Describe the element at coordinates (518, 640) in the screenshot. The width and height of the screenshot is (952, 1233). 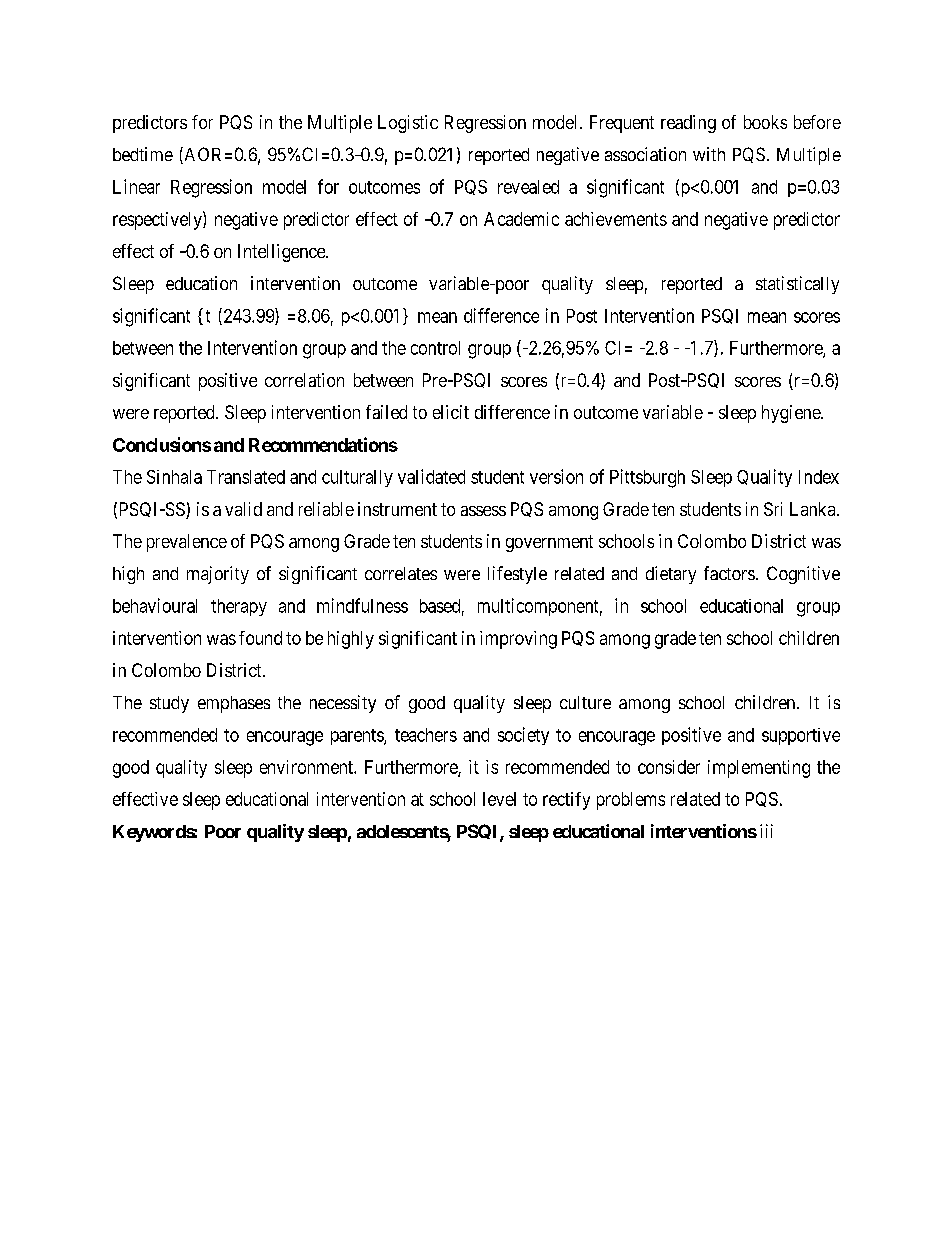
I see `improving` at that location.
